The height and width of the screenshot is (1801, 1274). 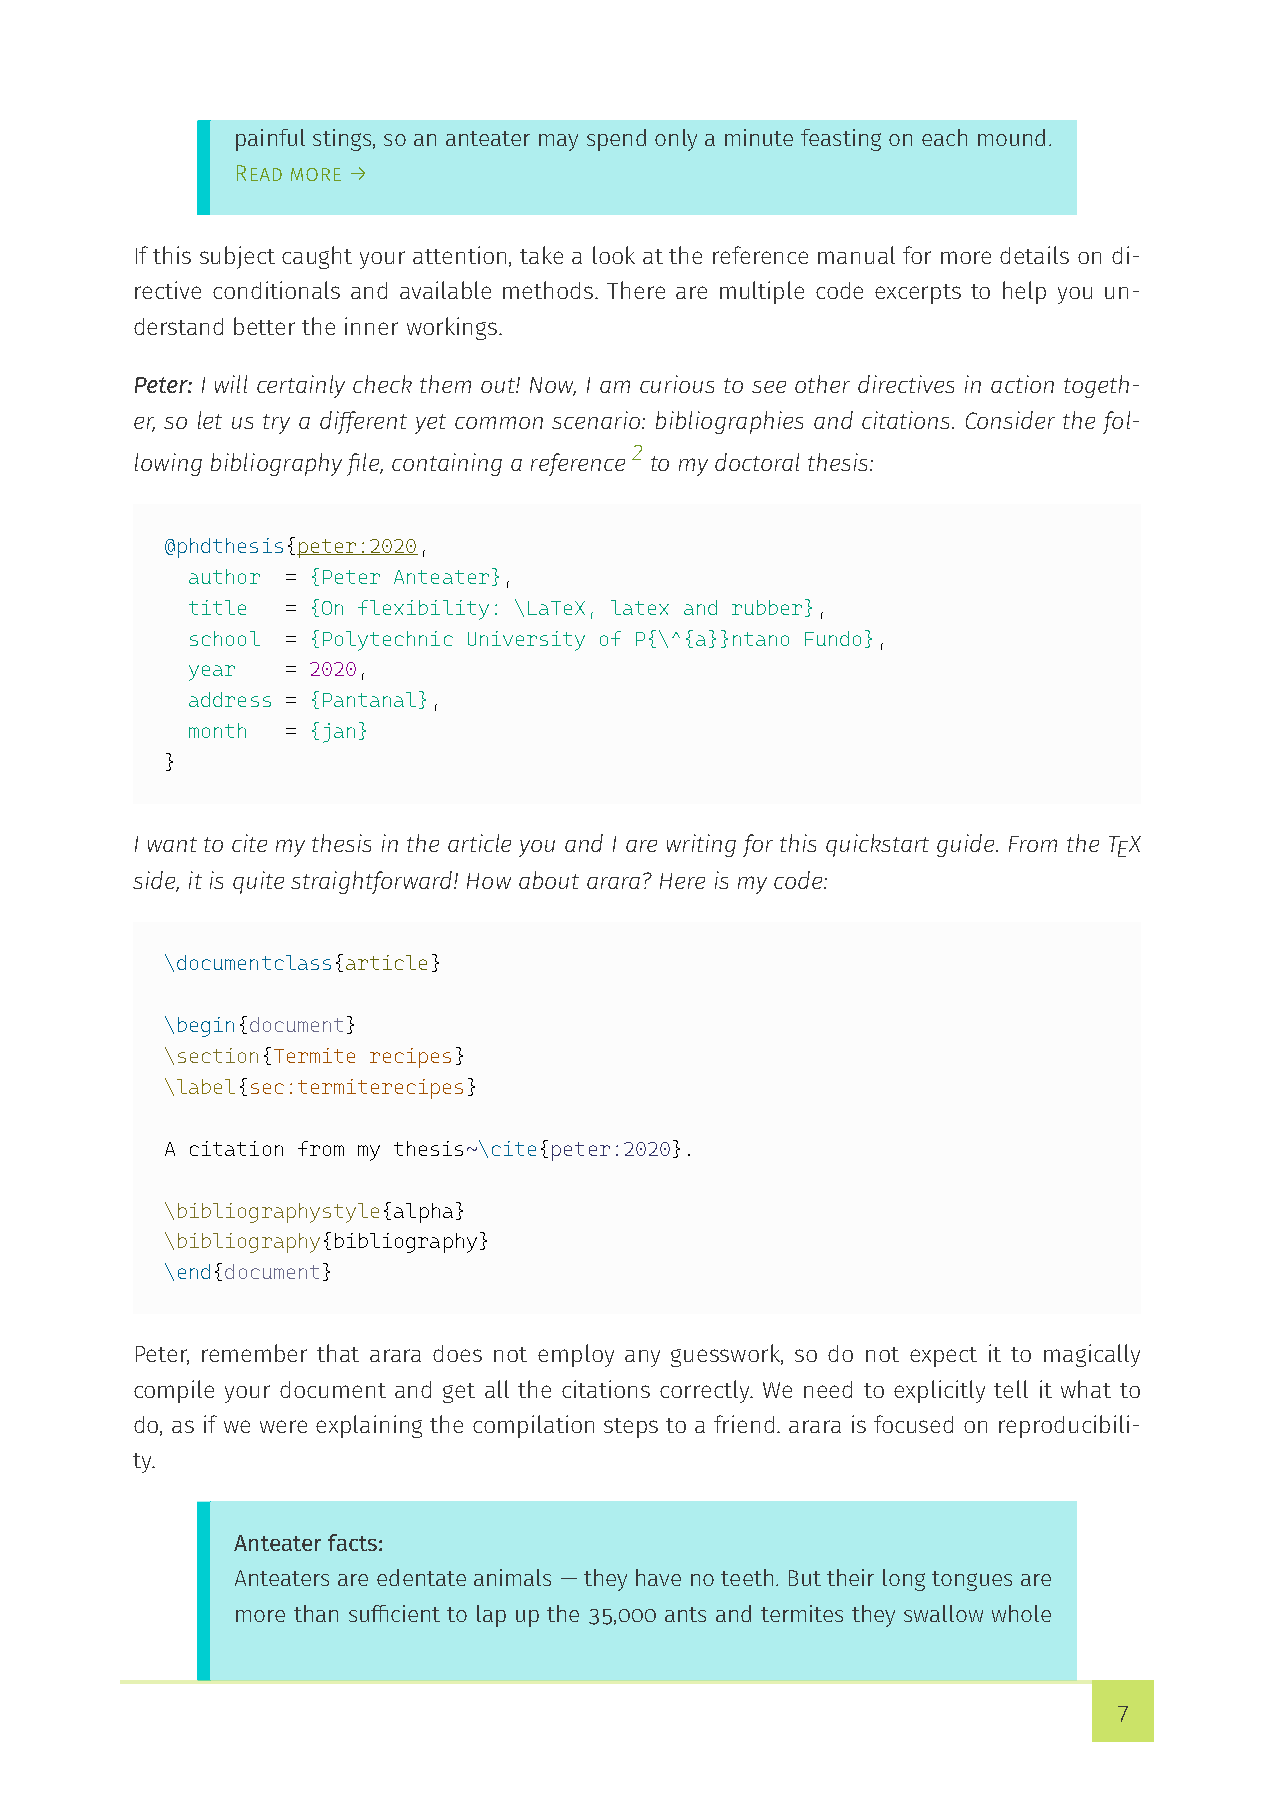 I want to click on guide, so click(x=967, y=845).
